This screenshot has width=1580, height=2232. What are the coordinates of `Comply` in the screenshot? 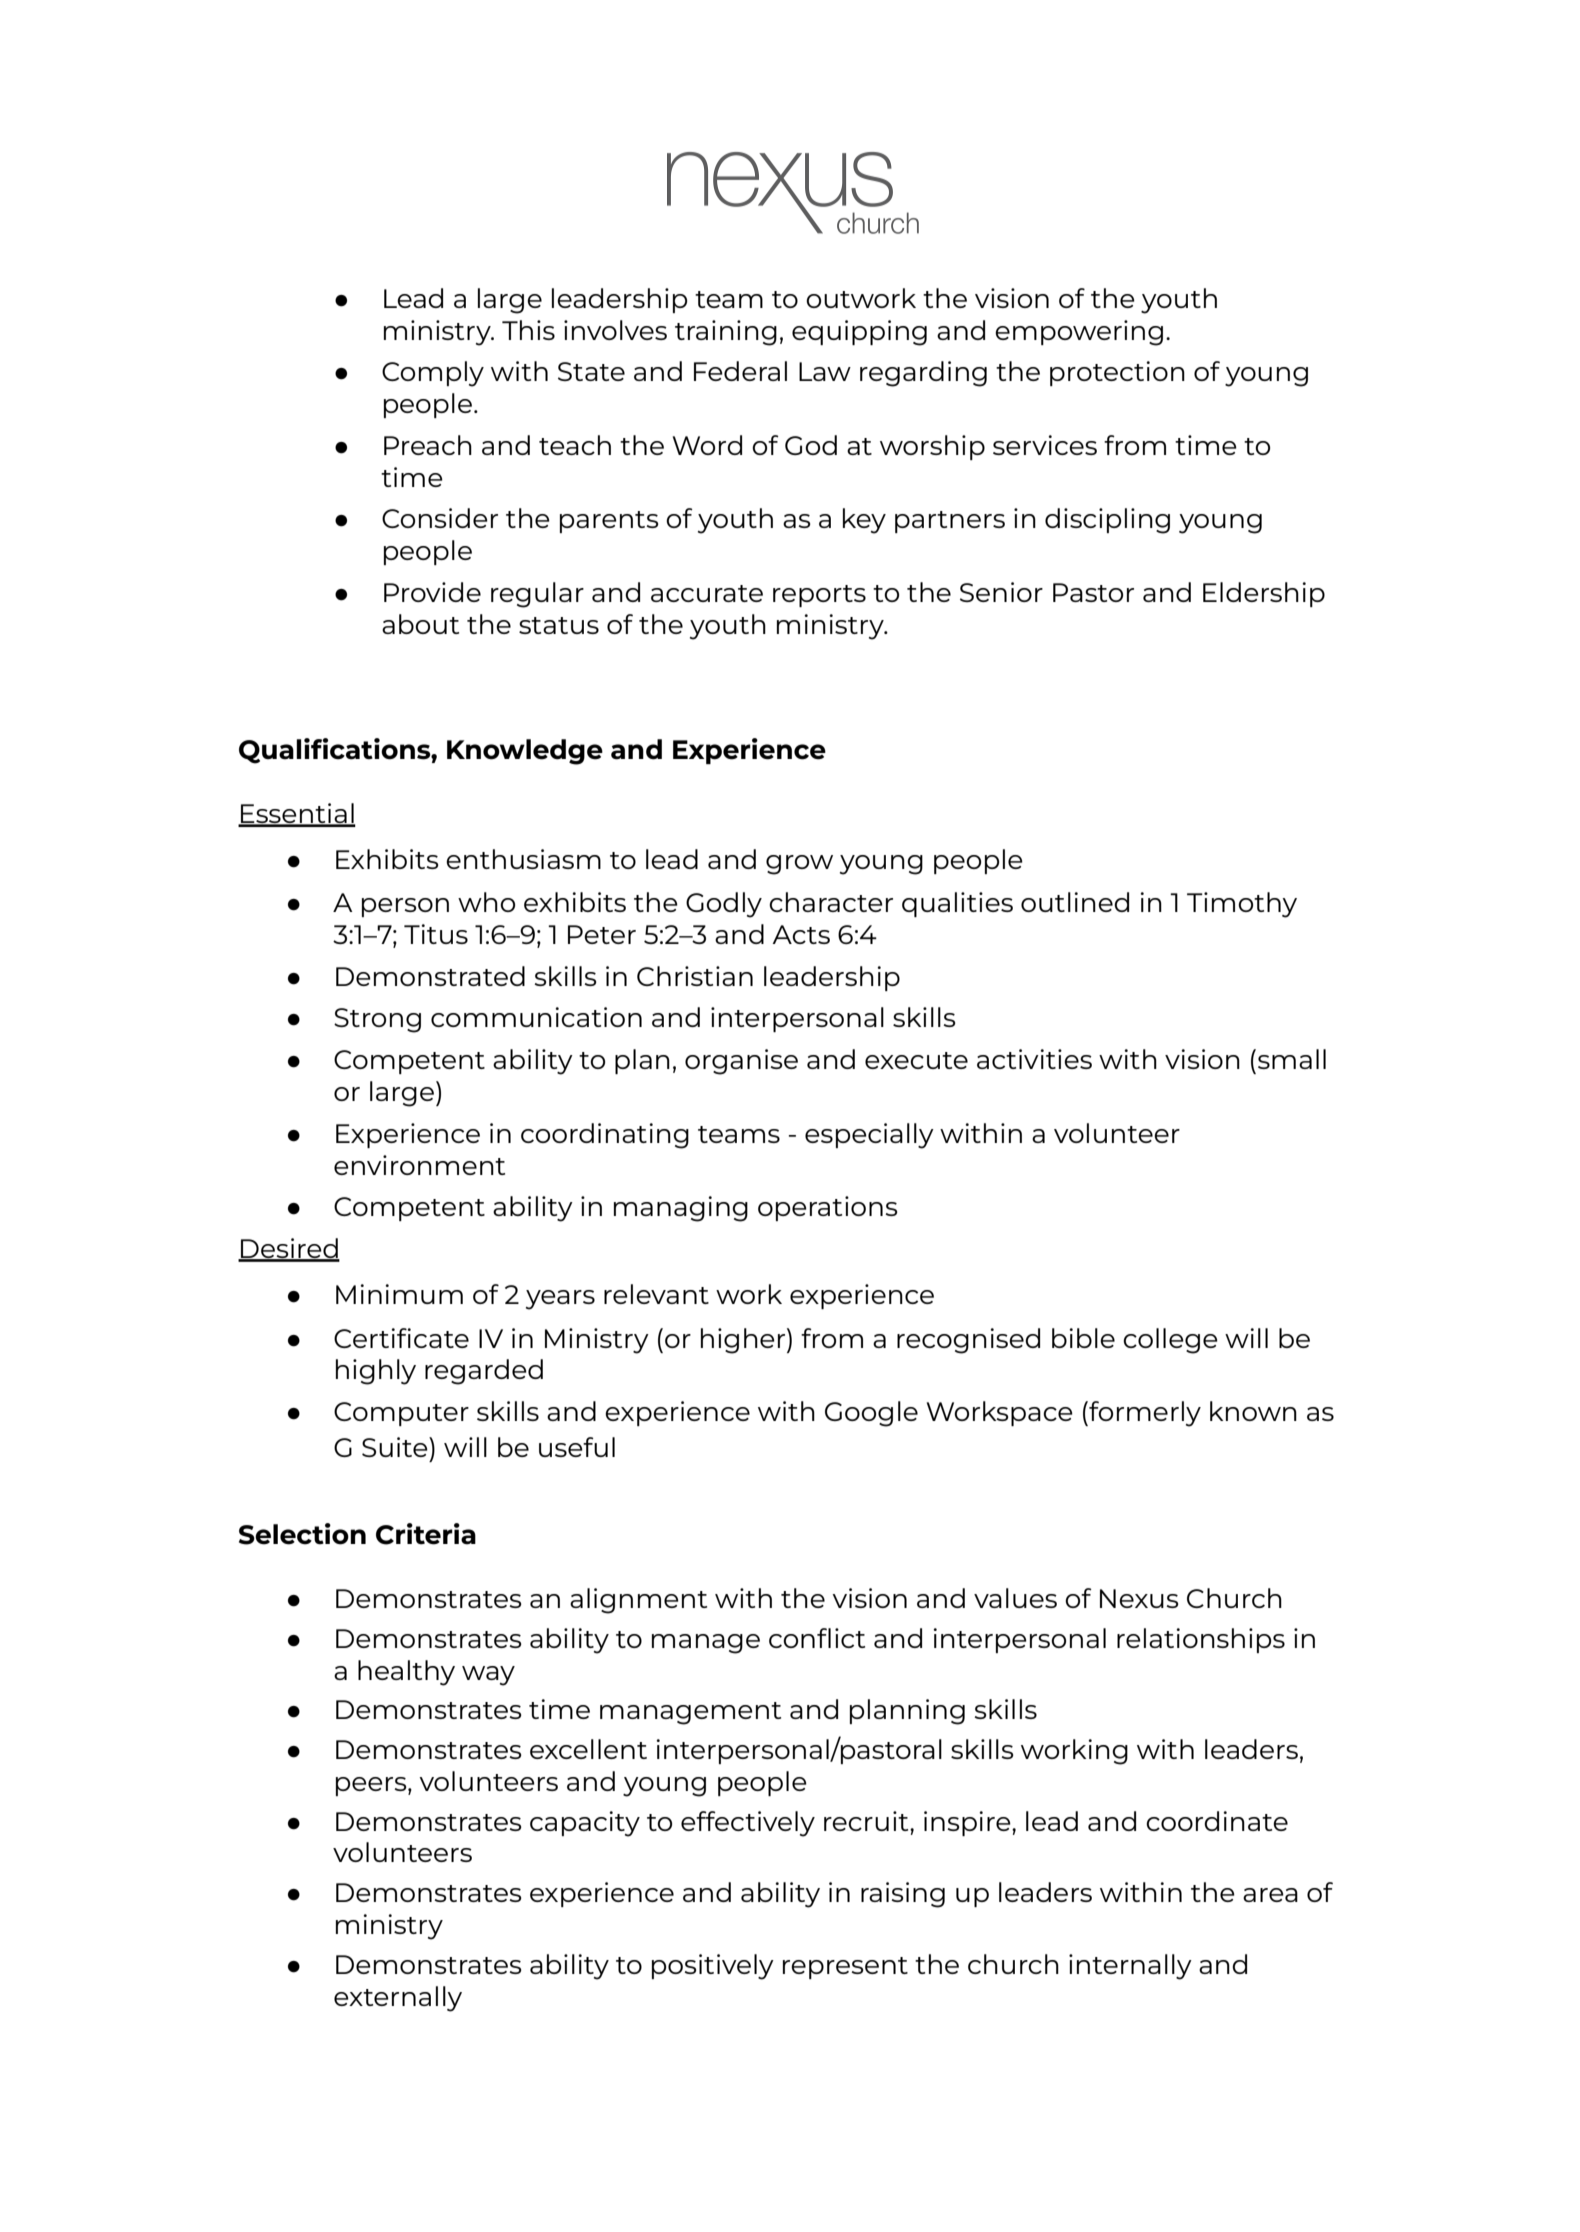 It's located at (433, 374).
